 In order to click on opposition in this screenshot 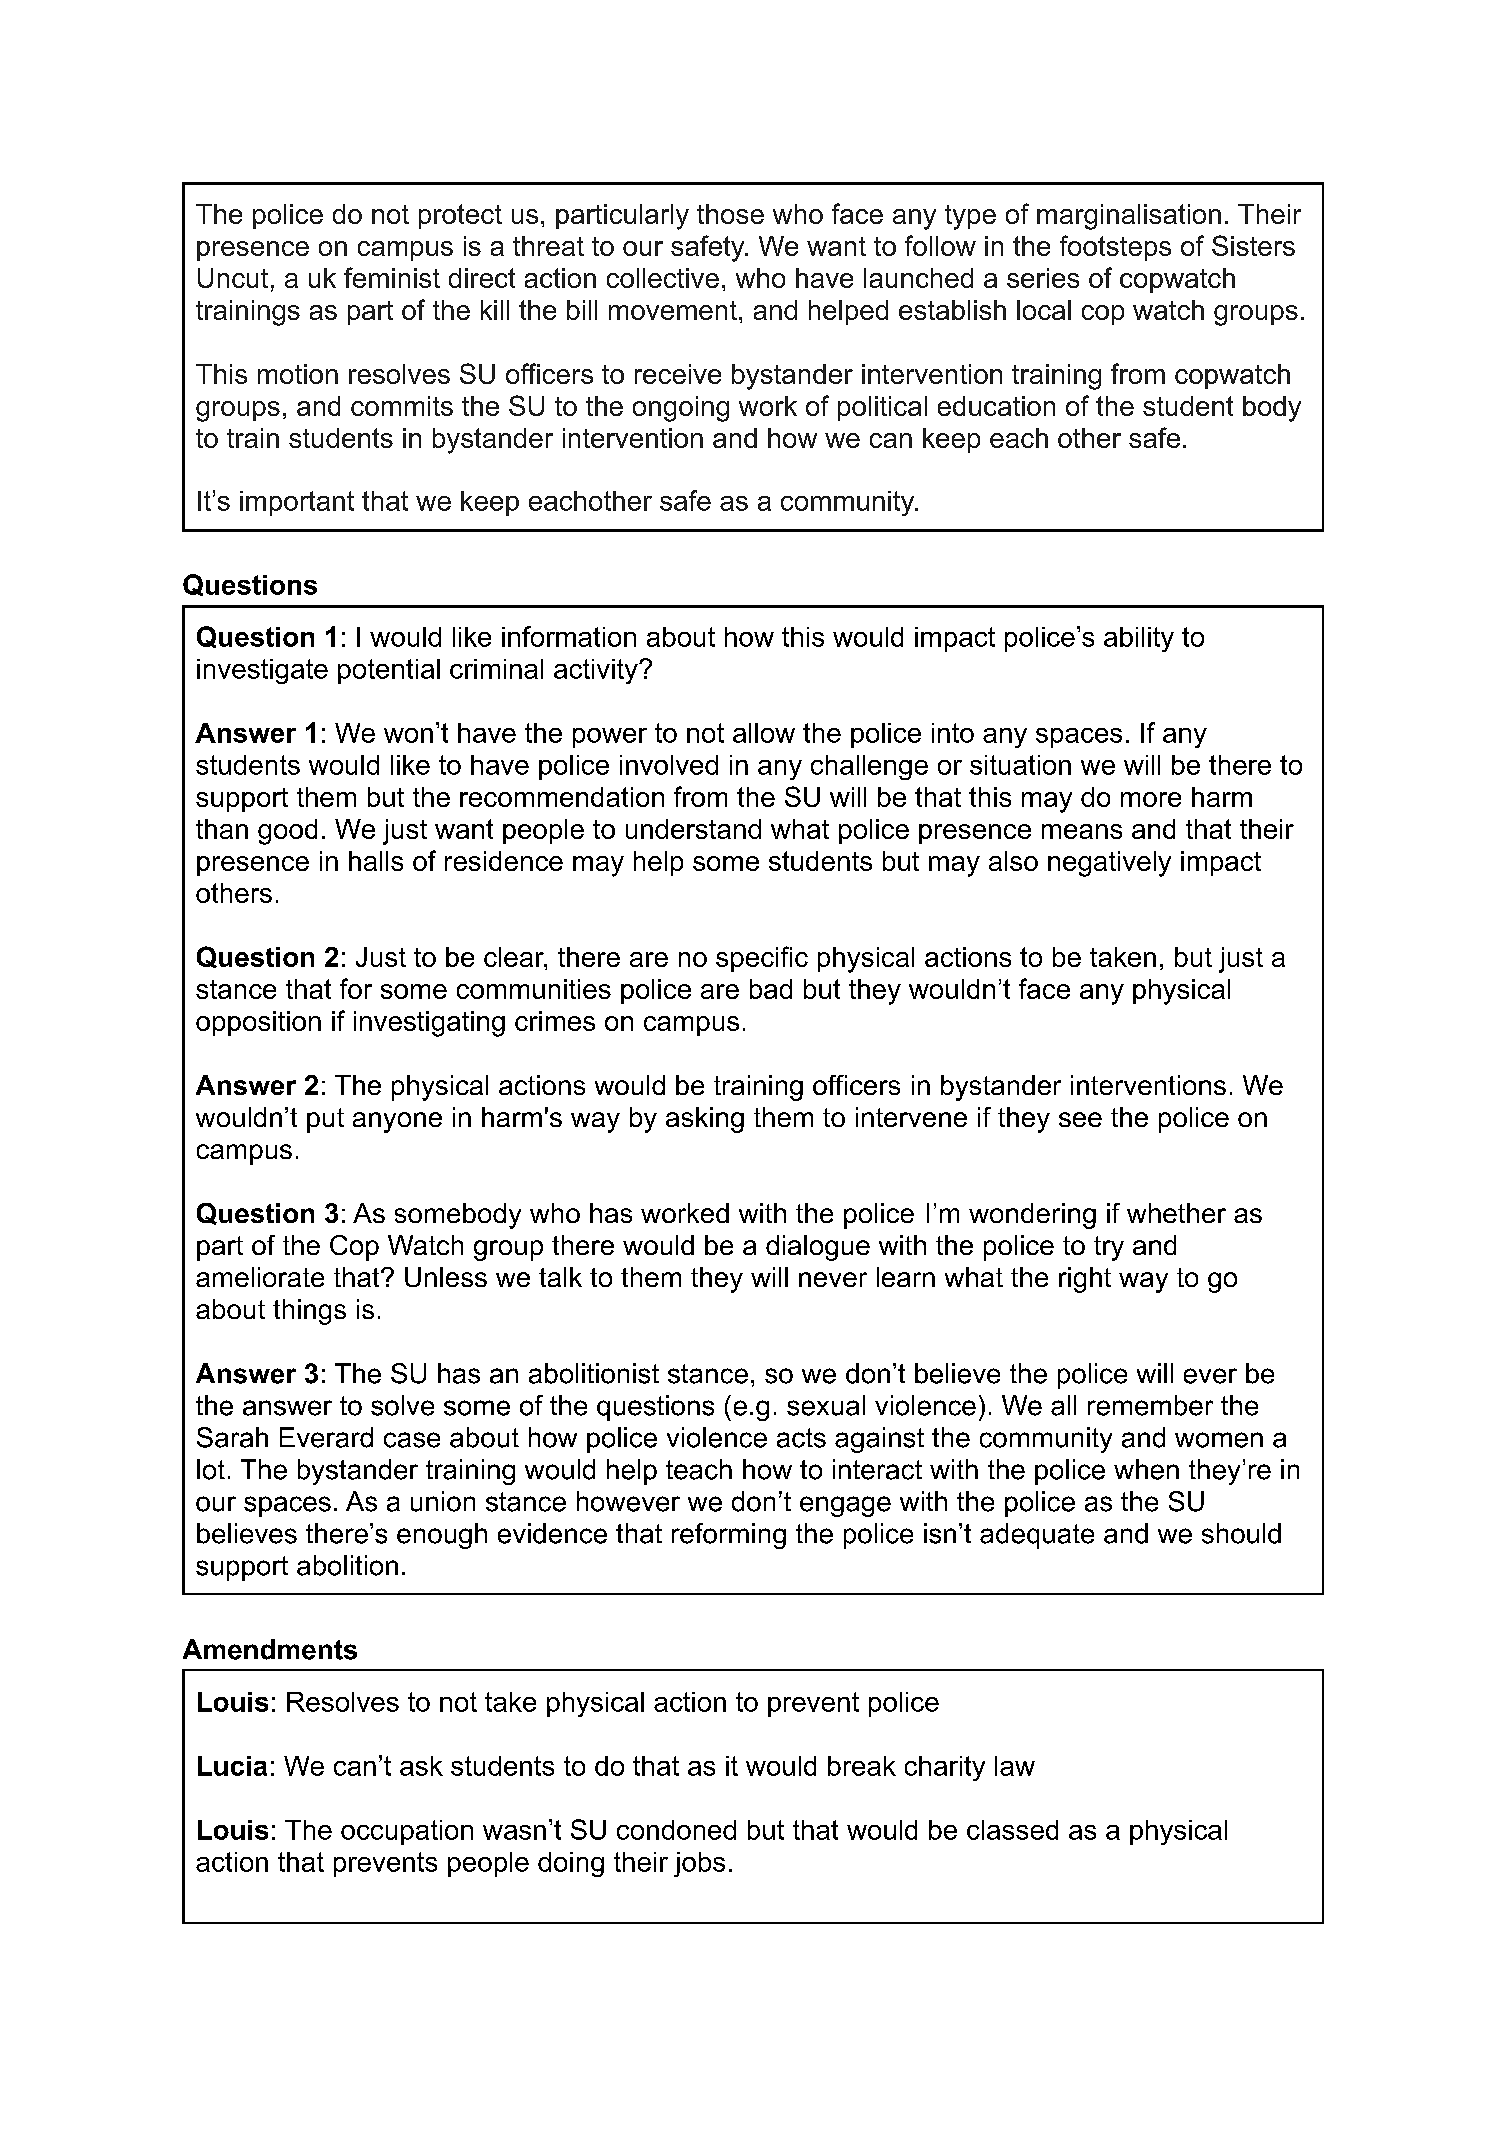, I will do `click(258, 1023)`.
